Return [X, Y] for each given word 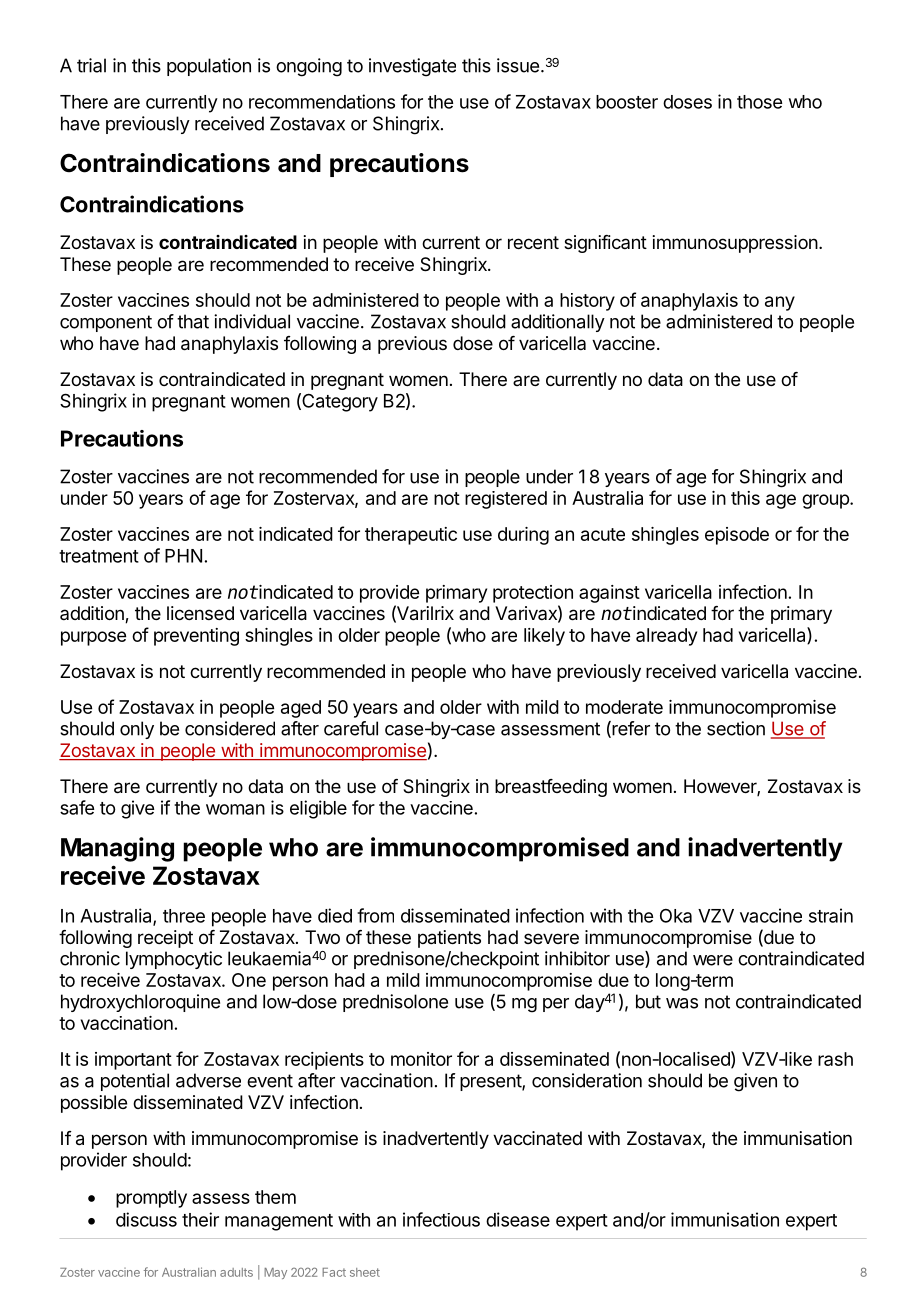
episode [737, 536]
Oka [676, 916]
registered [506, 500]
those [759, 102]
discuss [146, 1219]
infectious [441, 1219]
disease [518, 1219]
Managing [117, 849]
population [209, 67]
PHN [183, 556]
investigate [412, 67]
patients [449, 939]
